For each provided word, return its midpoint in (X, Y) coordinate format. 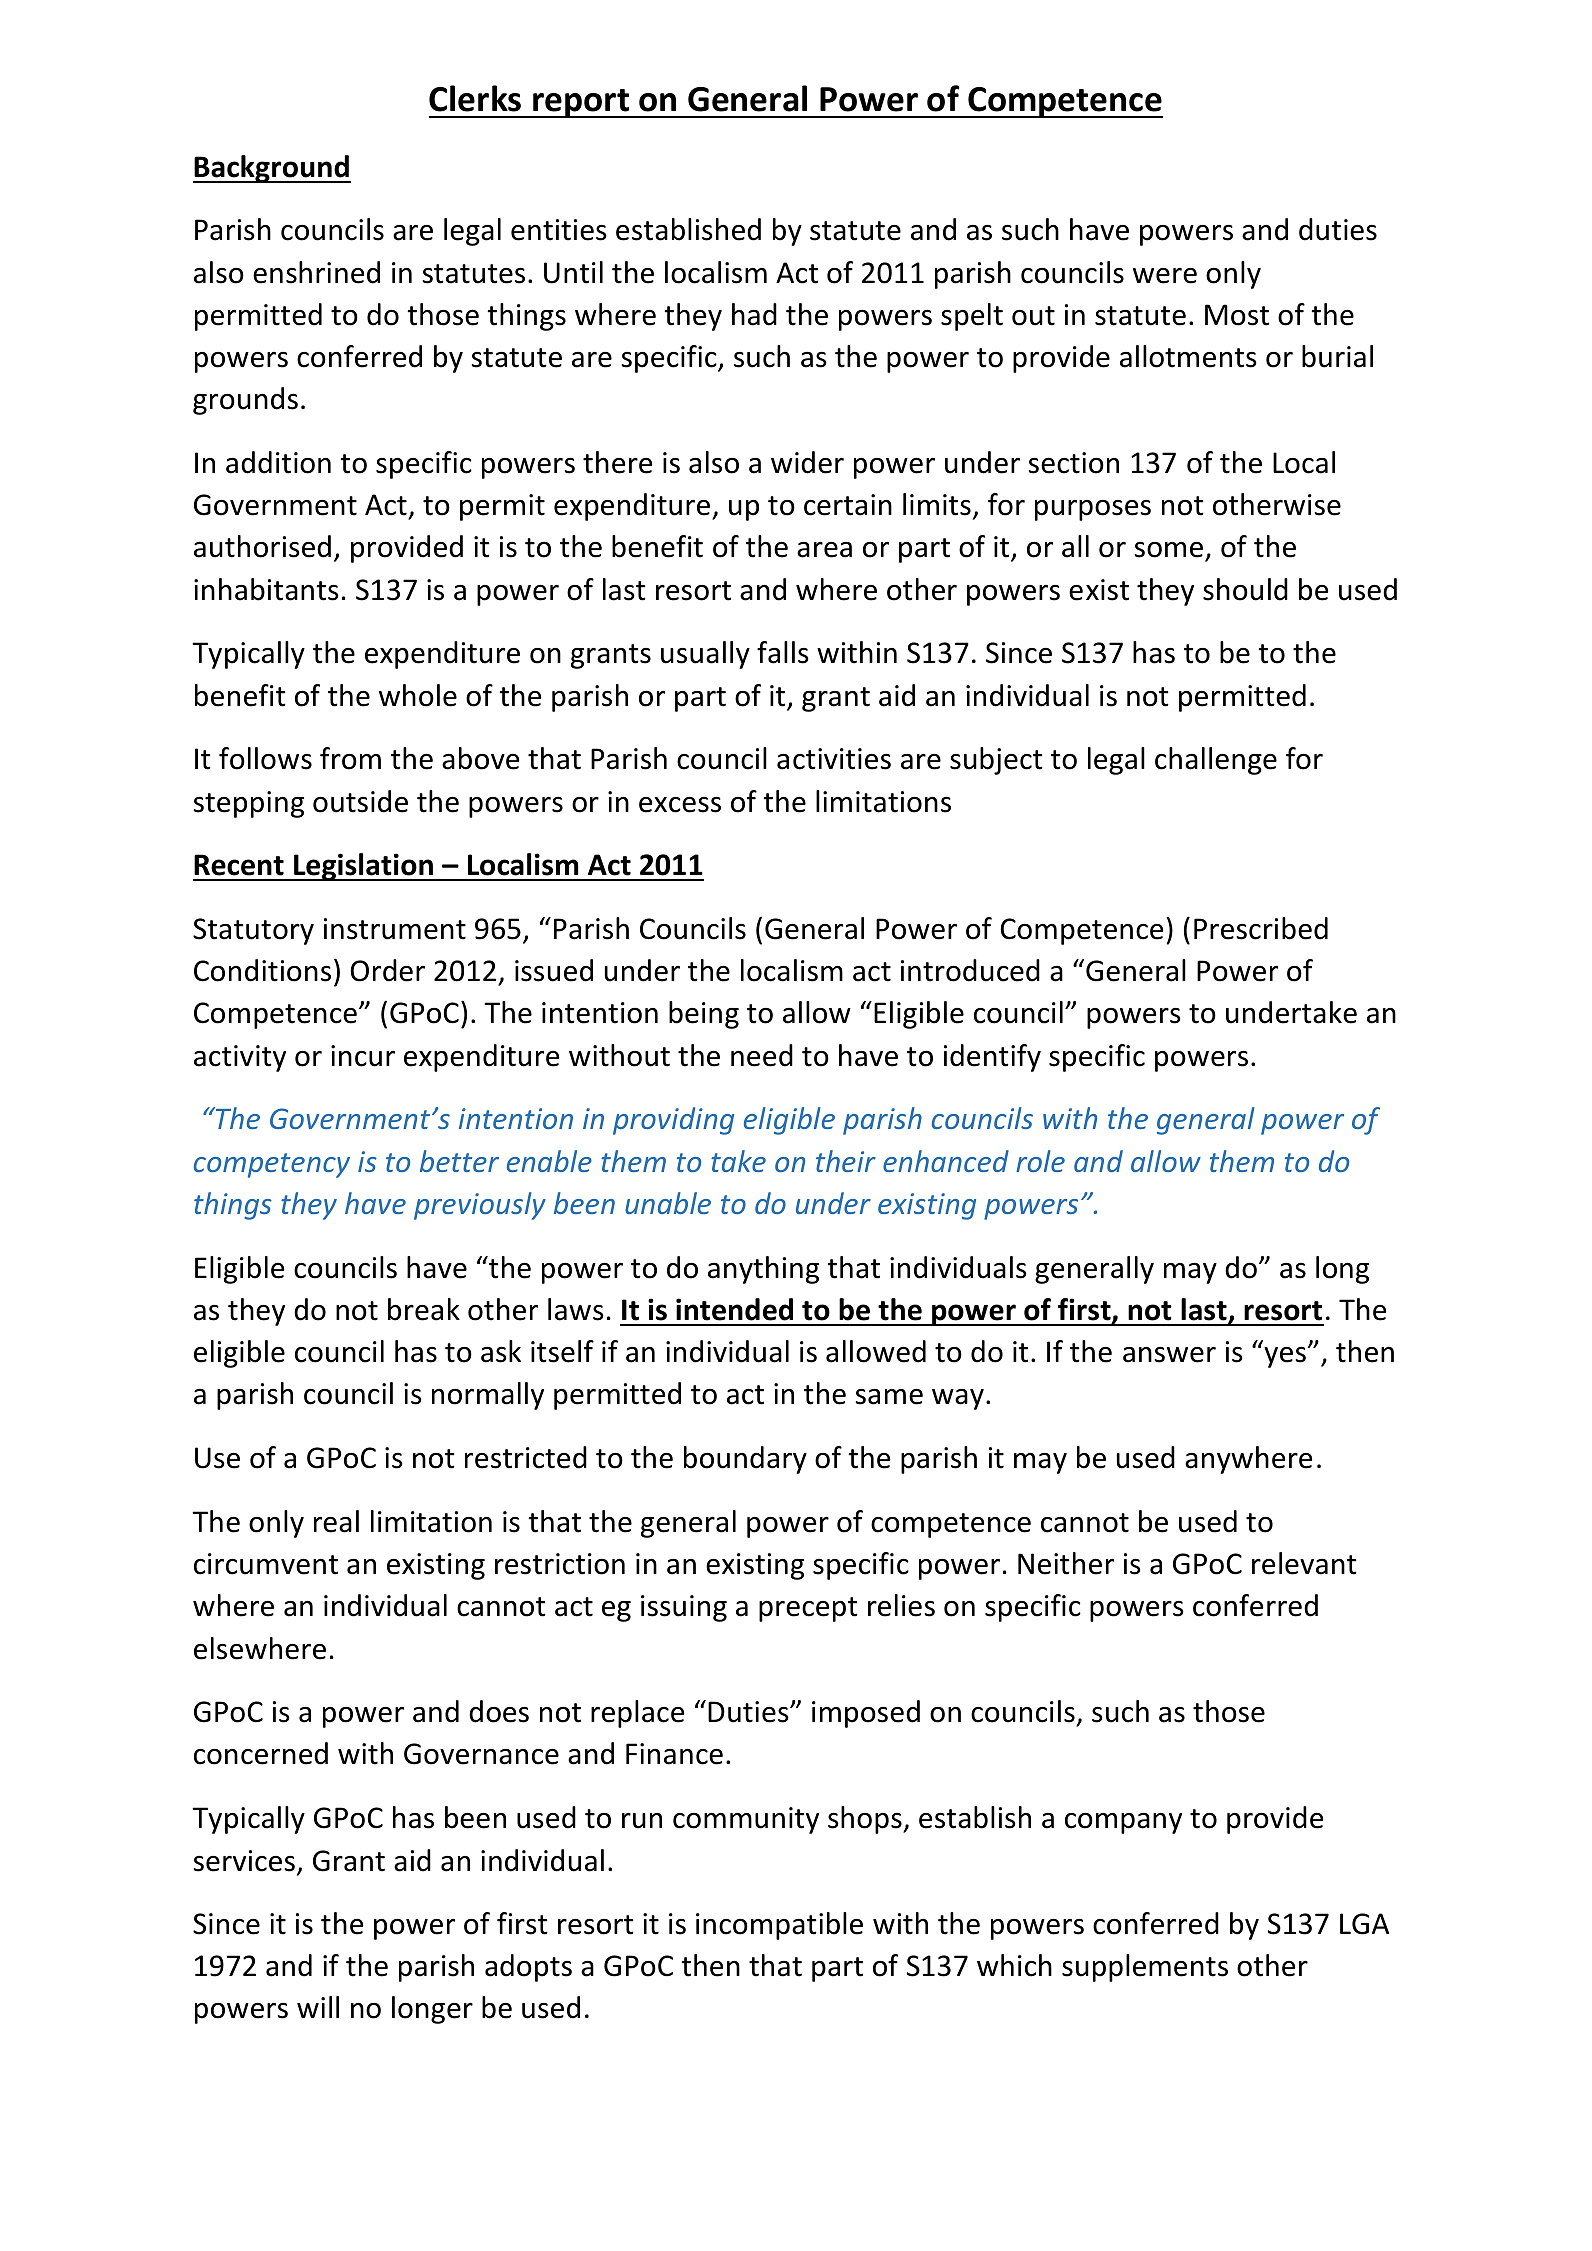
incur (363, 1056)
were (1165, 276)
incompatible (779, 1926)
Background (272, 169)
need (762, 1055)
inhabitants (266, 589)
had (754, 314)
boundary (745, 1460)
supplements (1145, 1968)
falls (783, 652)
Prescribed (1261, 928)
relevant (1304, 1563)
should (1245, 589)
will (318, 2007)
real (336, 1521)
